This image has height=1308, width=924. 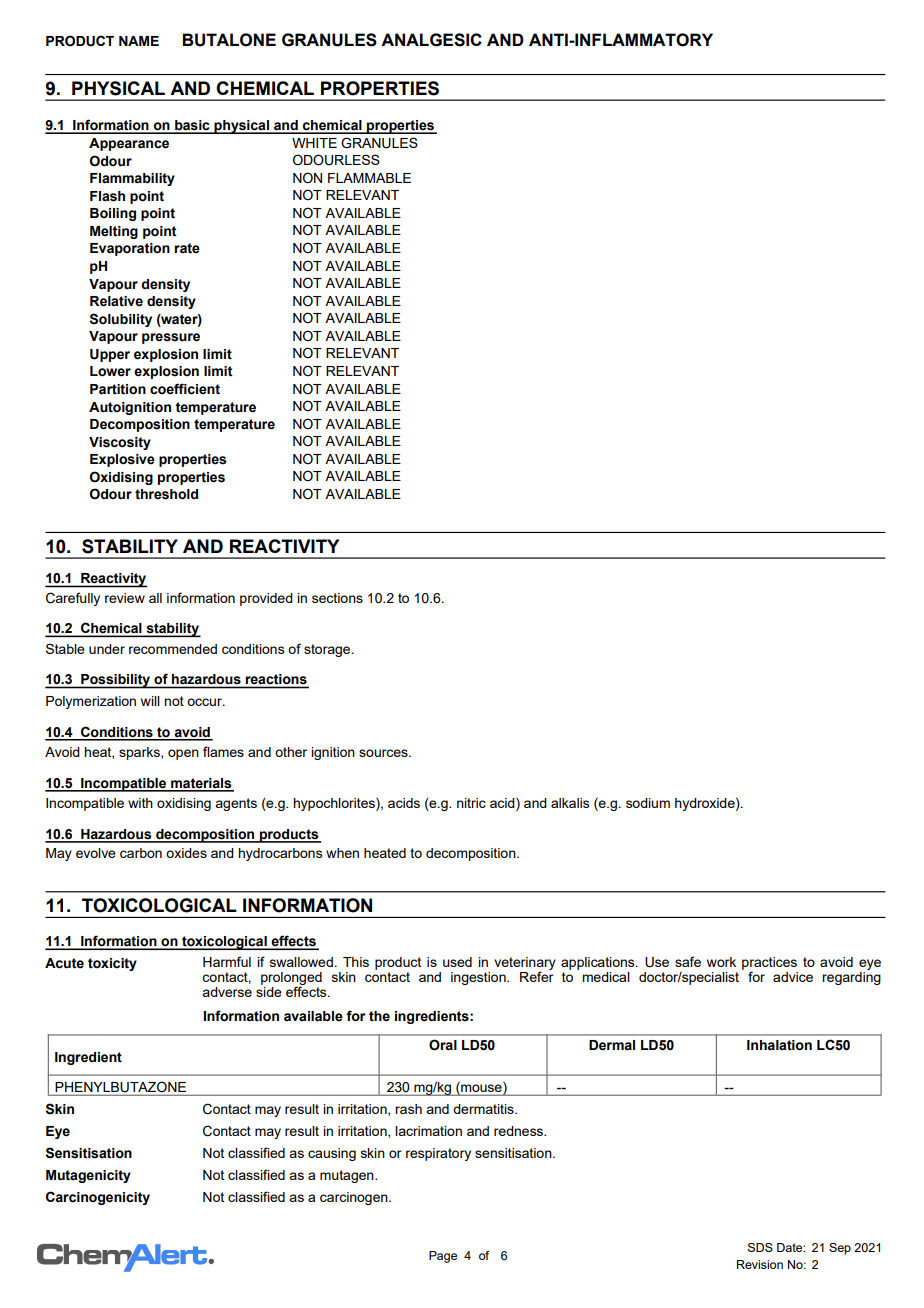 I want to click on sodium, so click(x=648, y=803).
